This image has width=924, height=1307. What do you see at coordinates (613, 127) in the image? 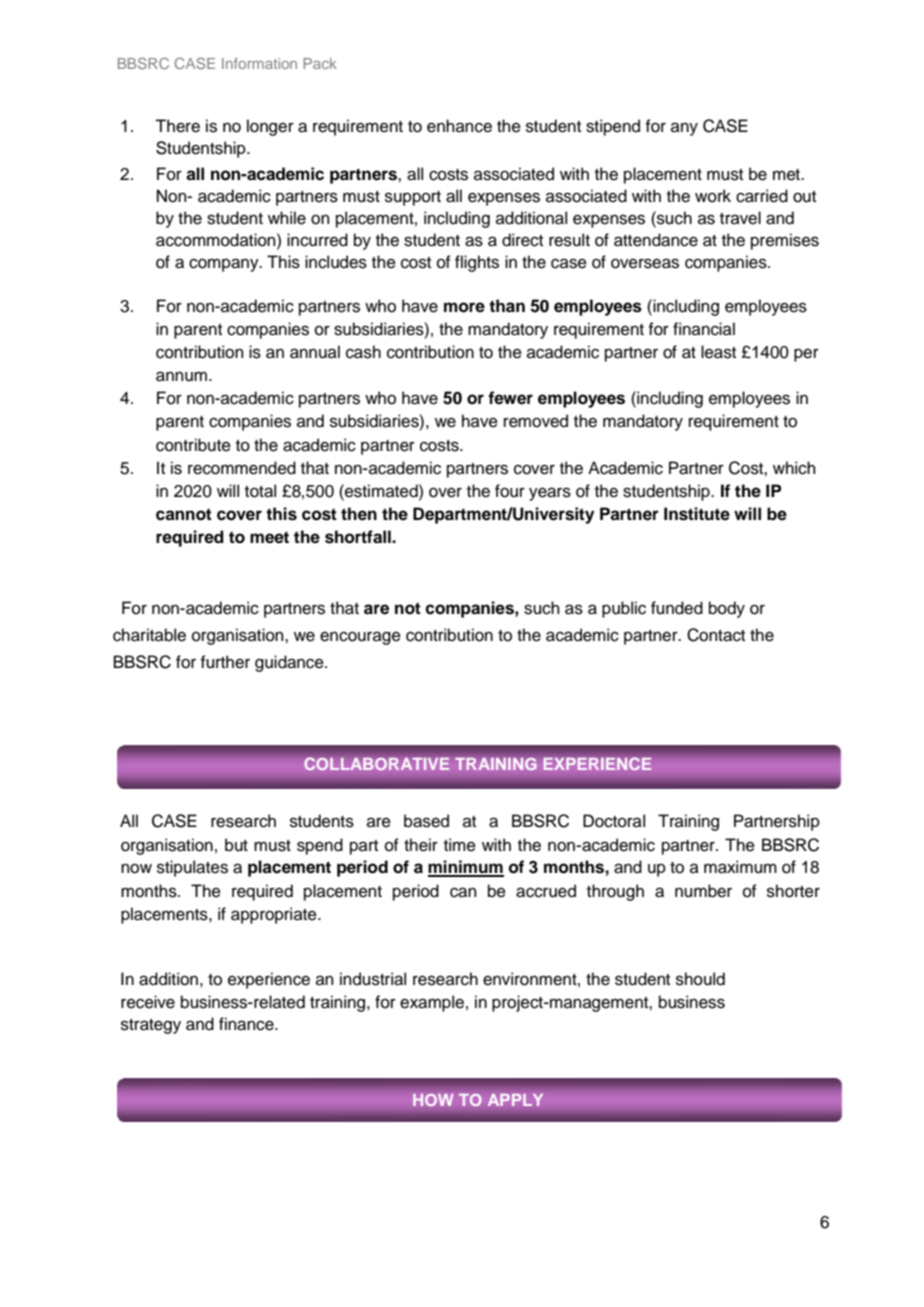
I see `stipend` at bounding box center [613, 127].
